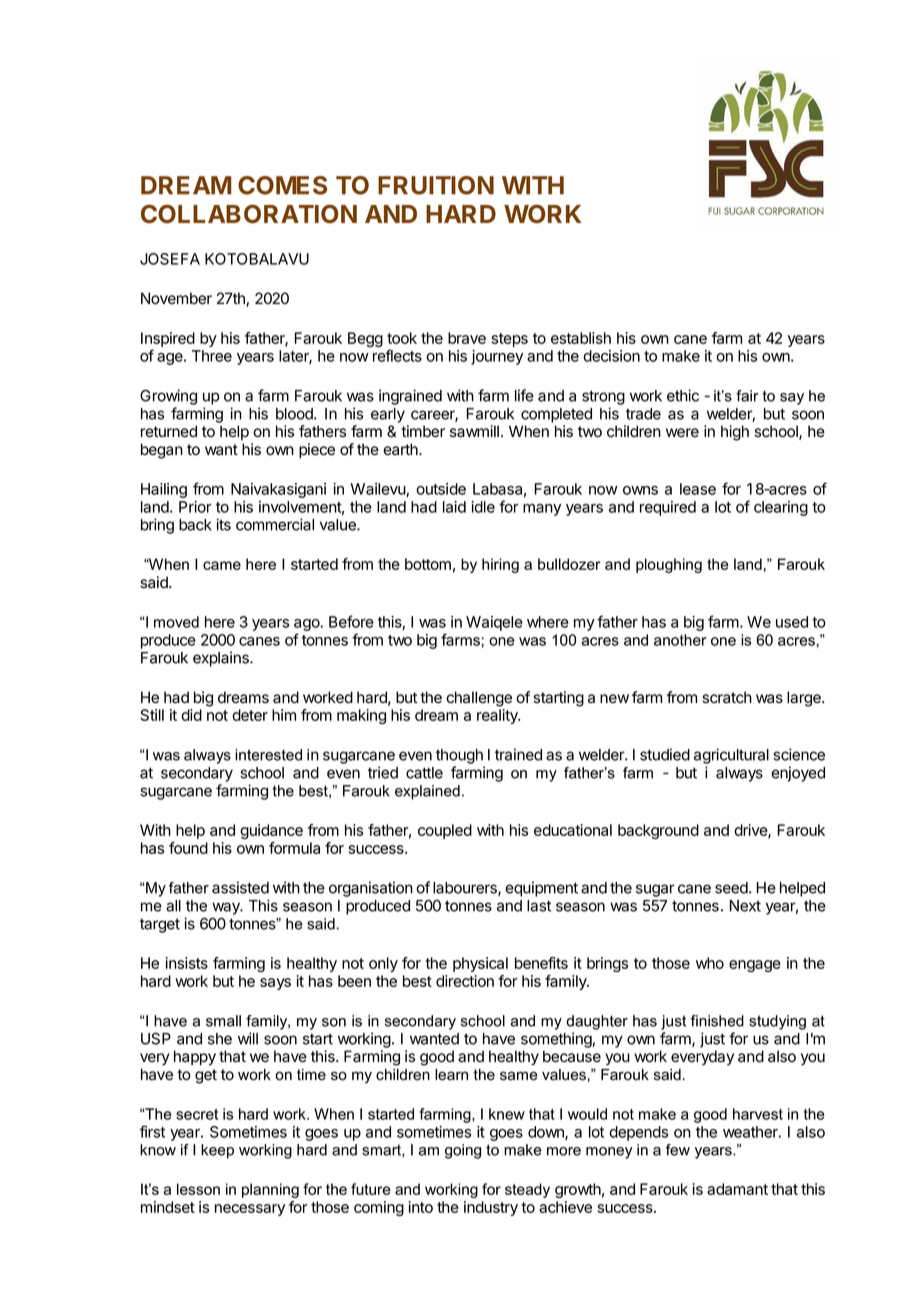 The height and width of the page is (1309, 924). Describe the element at coordinates (268, 755) in the page. I see `interested` at that location.
